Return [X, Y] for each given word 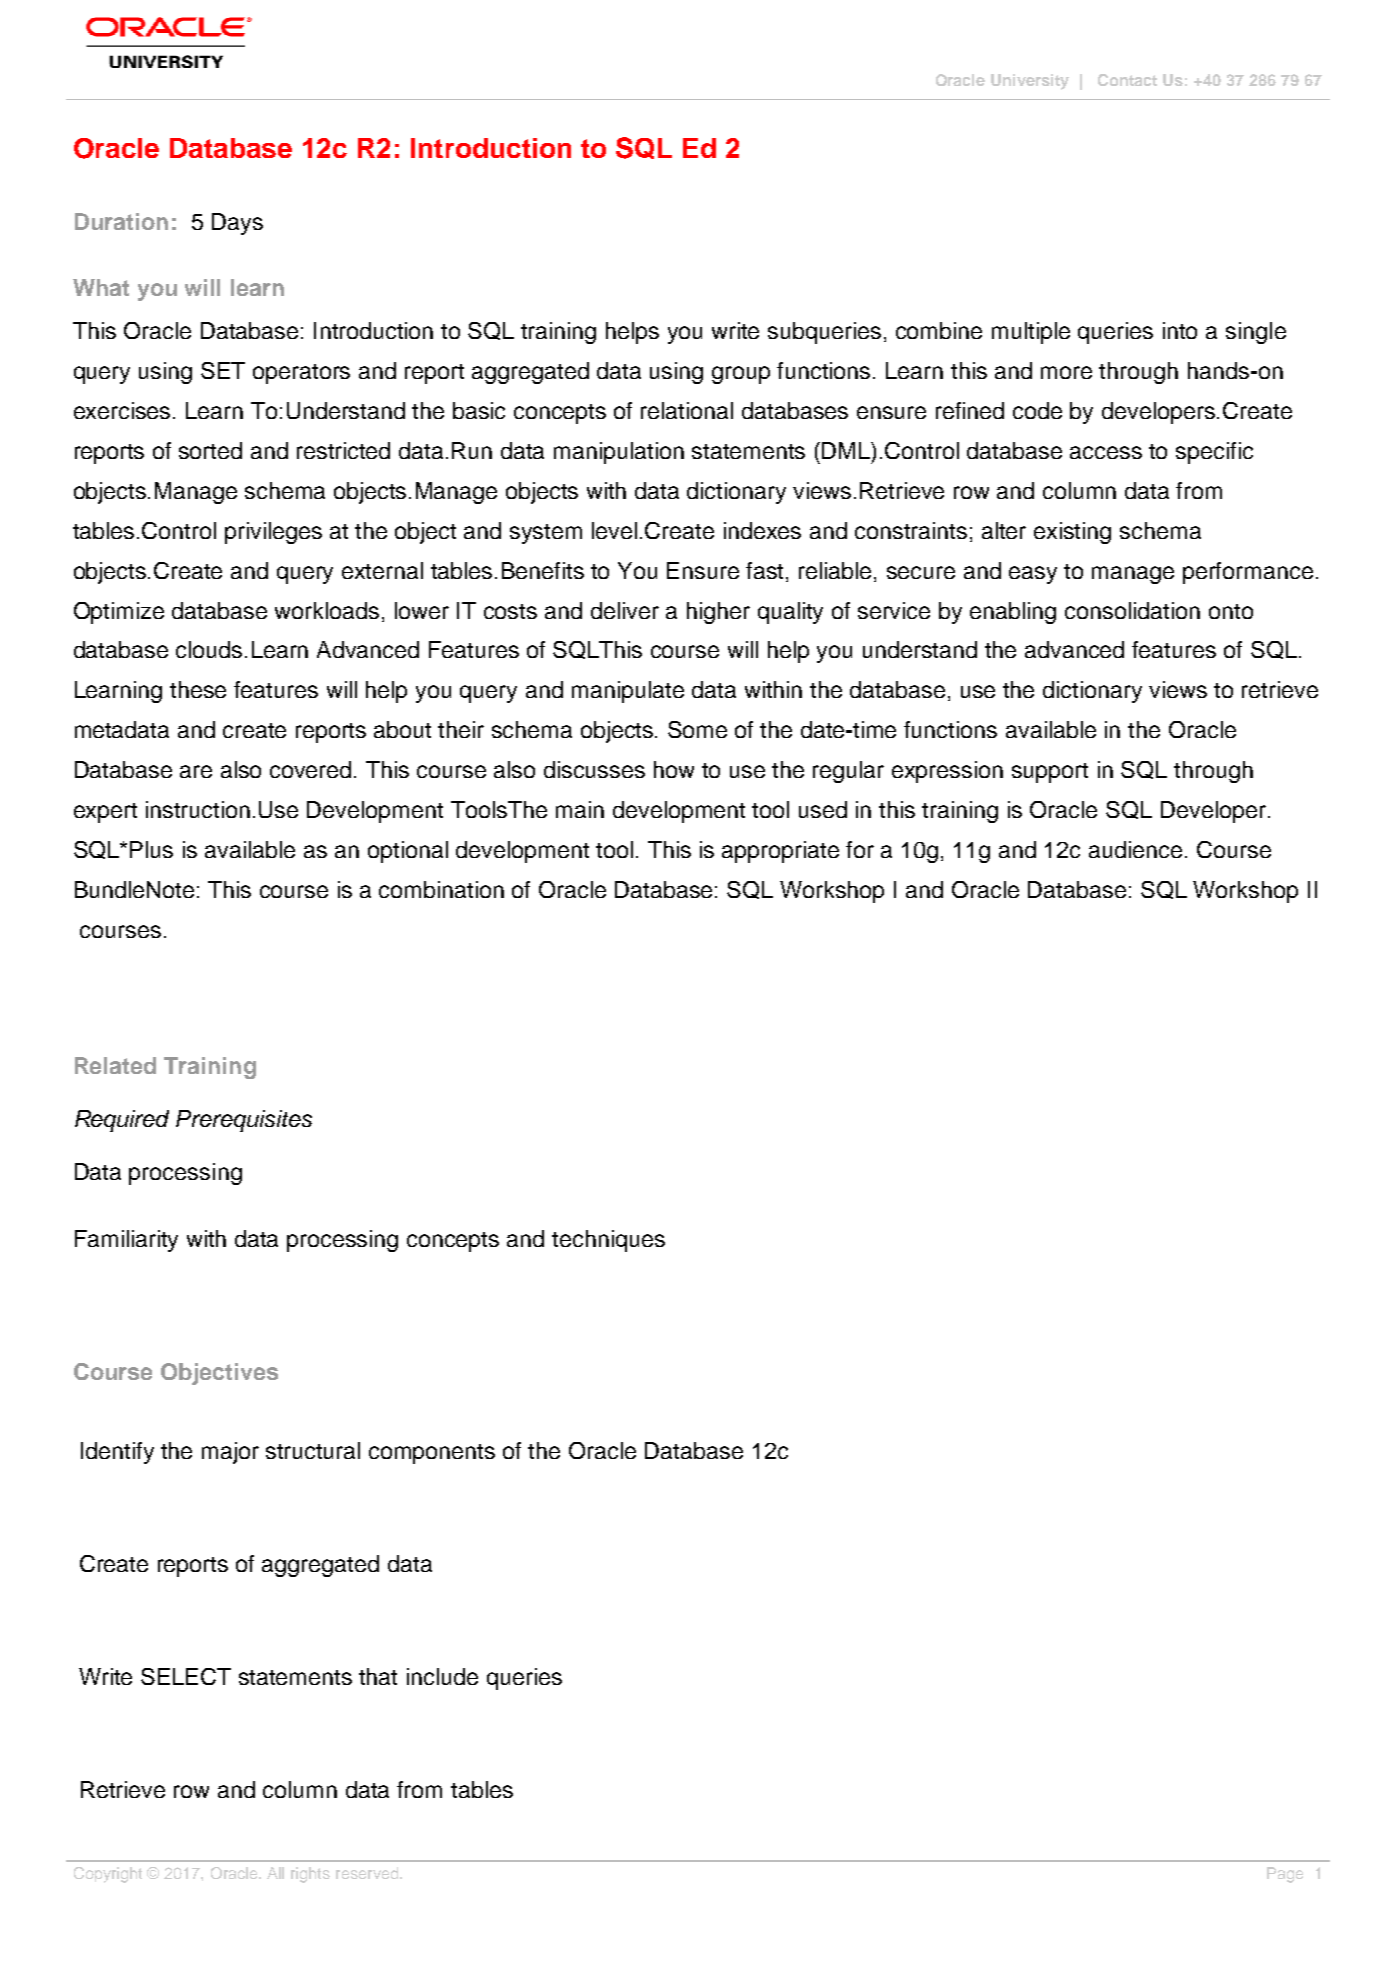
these [198, 689]
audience [1135, 849]
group [741, 375]
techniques [608, 1241]
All [275, 1873]
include [442, 1676]
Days [237, 224]
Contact [1127, 80]
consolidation [1132, 610]
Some [697, 729]
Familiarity [126, 1241]
